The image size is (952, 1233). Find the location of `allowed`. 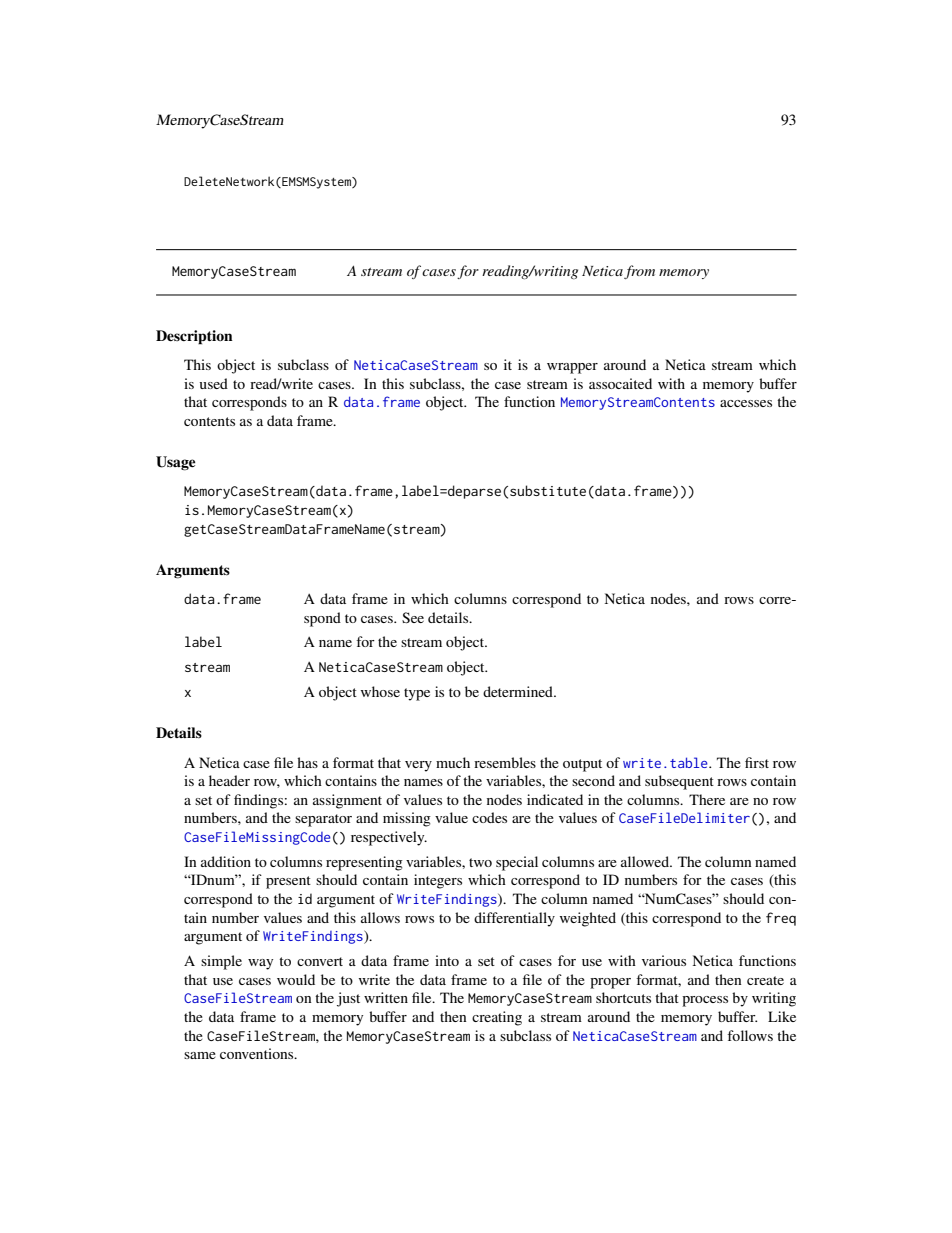

allowed is located at coordinates (646, 861).
